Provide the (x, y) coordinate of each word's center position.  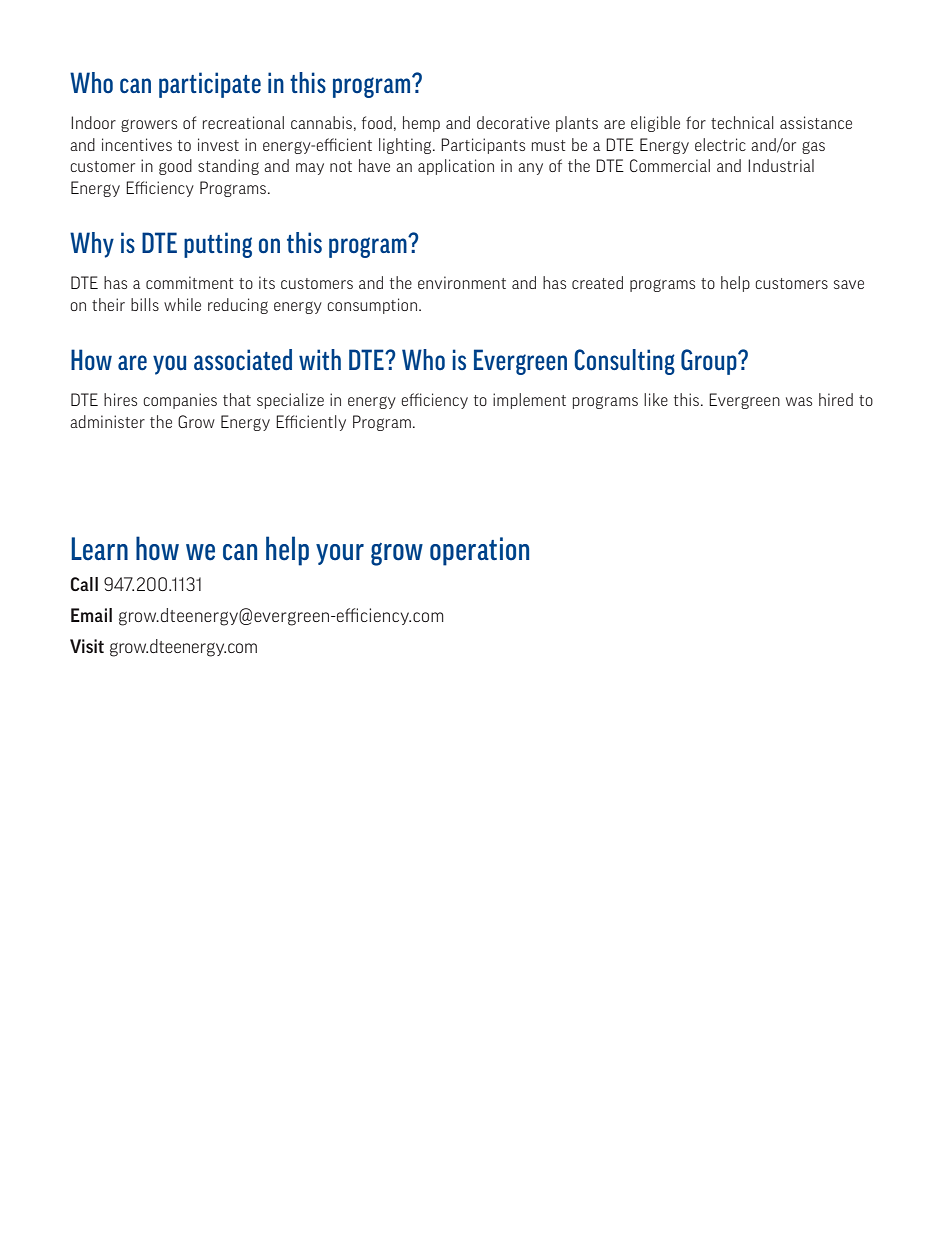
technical (742, 122)
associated (243, 359)
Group (710, 362)
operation (479, 551)
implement (529, 401)
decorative (513, 122)
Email (91, 615)
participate (210, 85)
